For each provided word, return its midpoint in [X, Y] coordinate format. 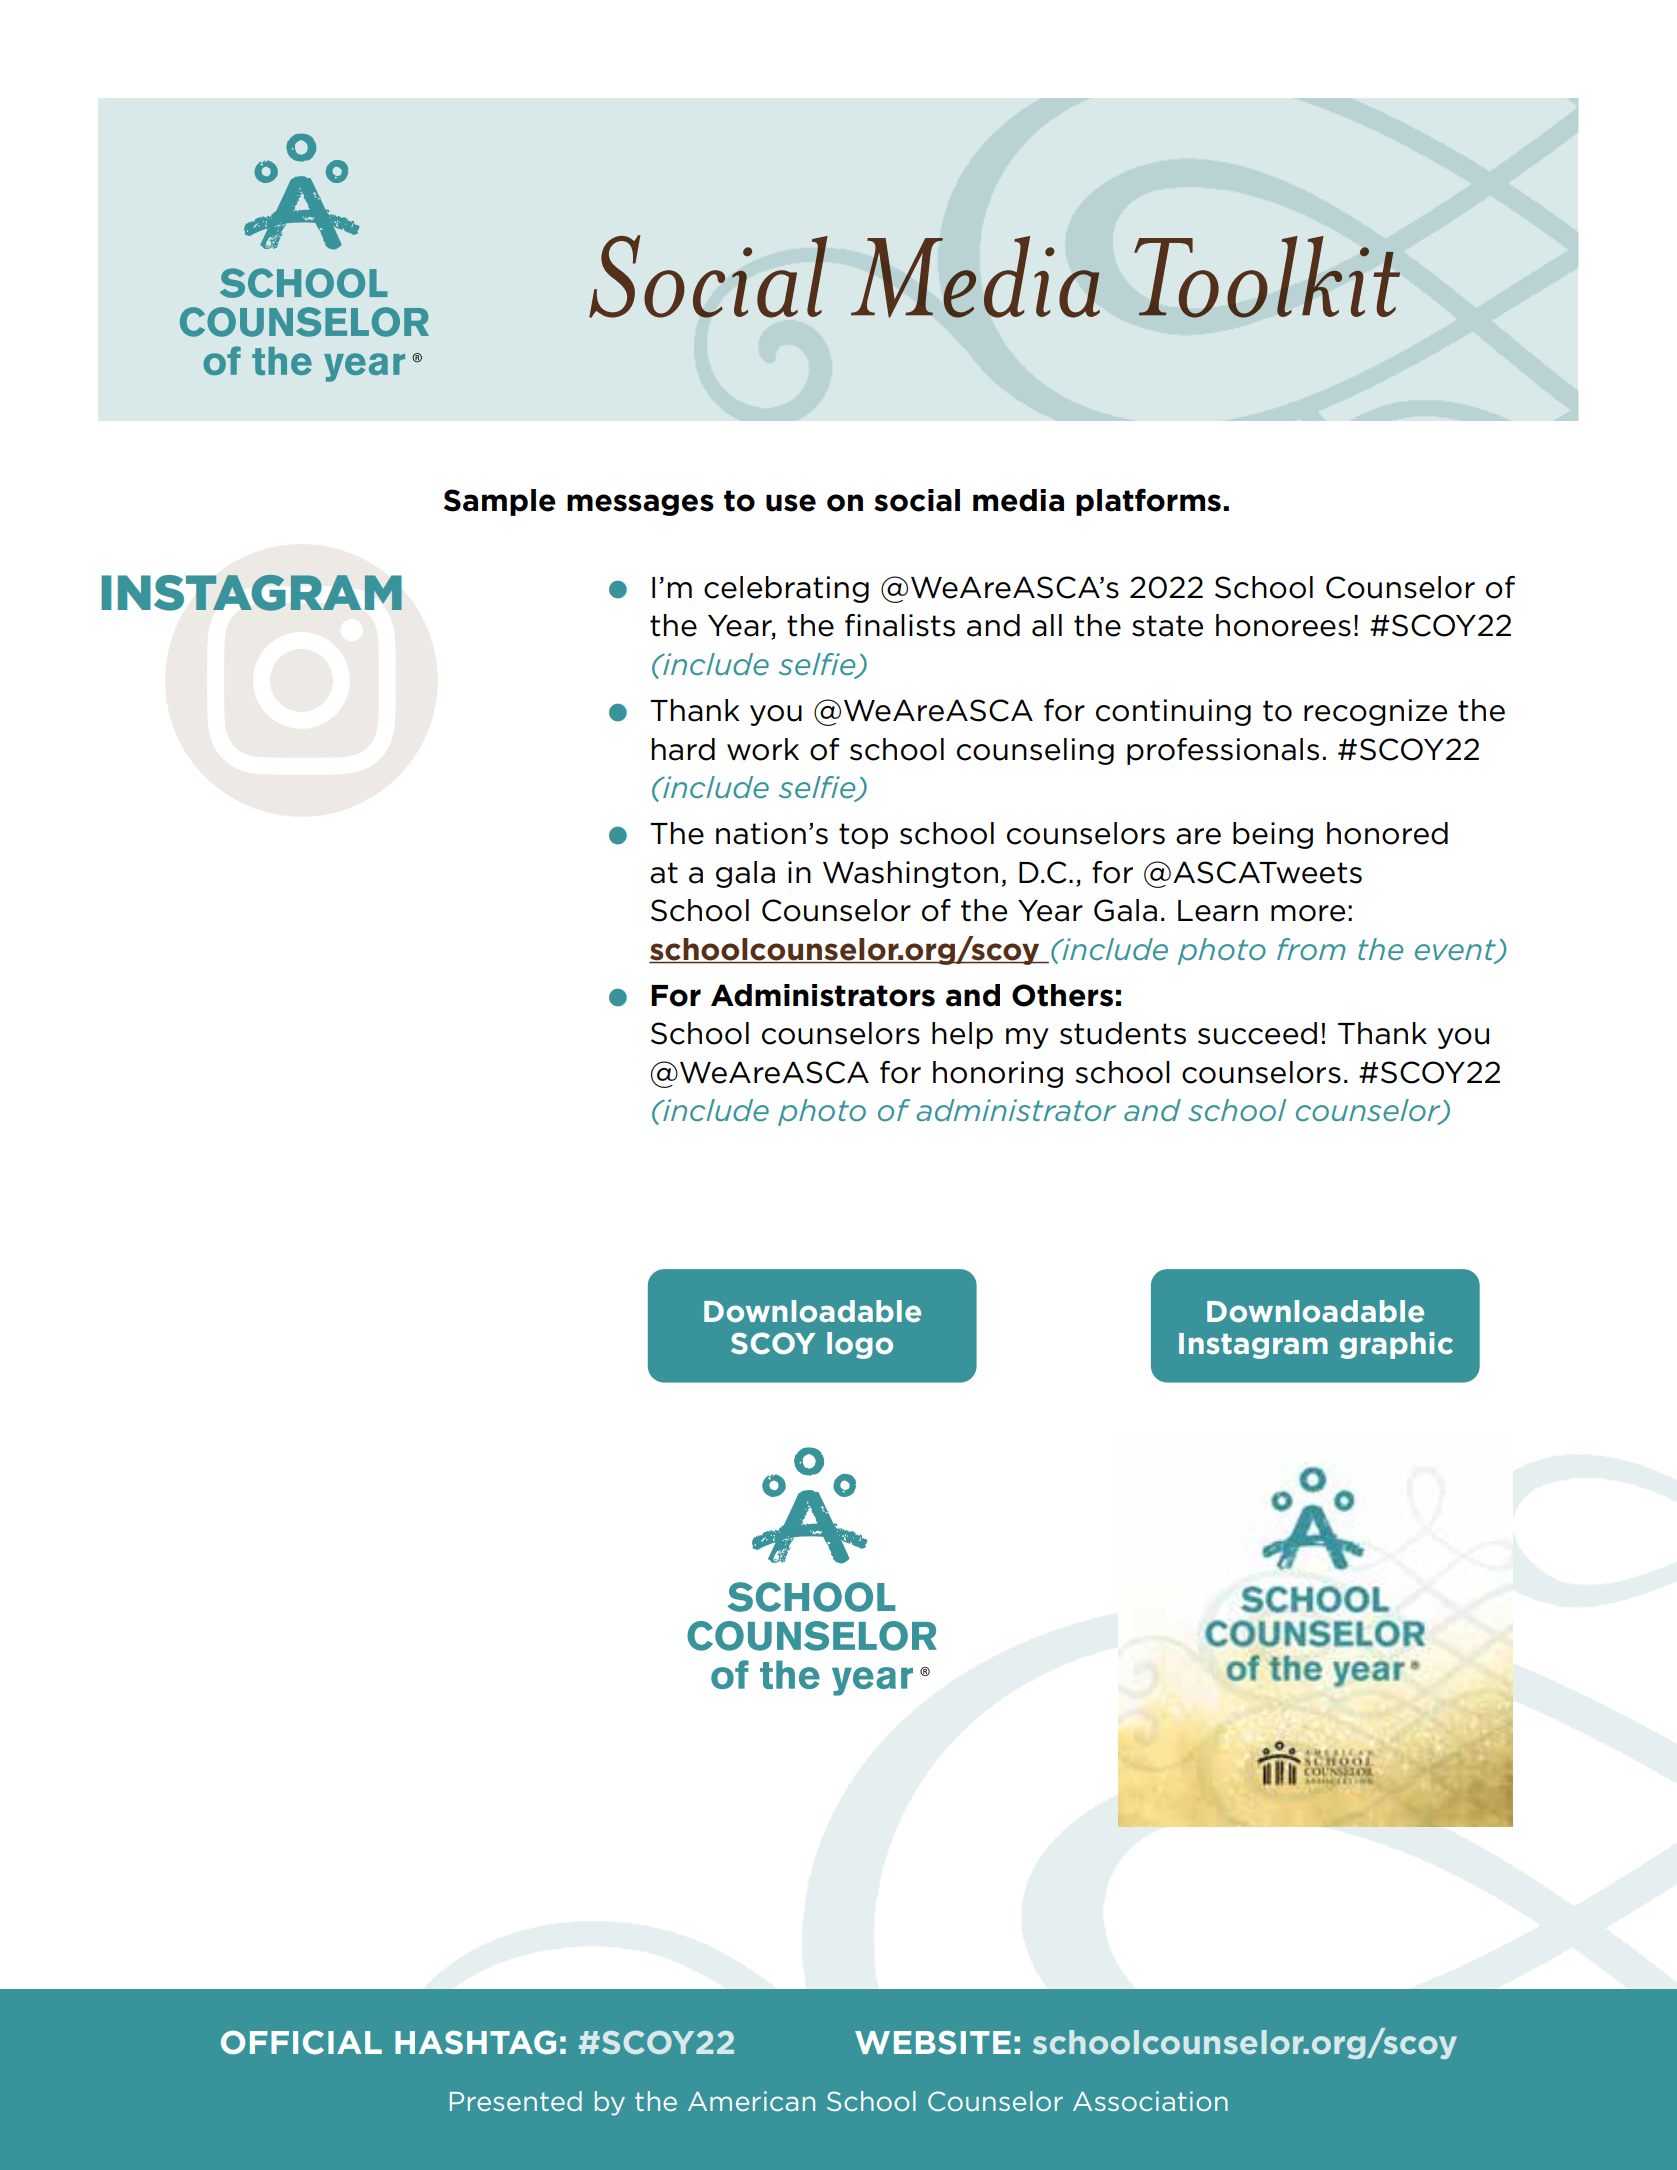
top [863, 836]
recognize [1375, 712]
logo [860, 1345]
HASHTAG [475, 2042]
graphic [1396, 1345]
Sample [500, 502]
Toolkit [1267, 277]
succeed [1257, 1033]
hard [683, 749]
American [751, 2101]
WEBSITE [933, 2042]
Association [1150, 2101]
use [791, 503]
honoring [998, 1074]
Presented [516, 2101]
